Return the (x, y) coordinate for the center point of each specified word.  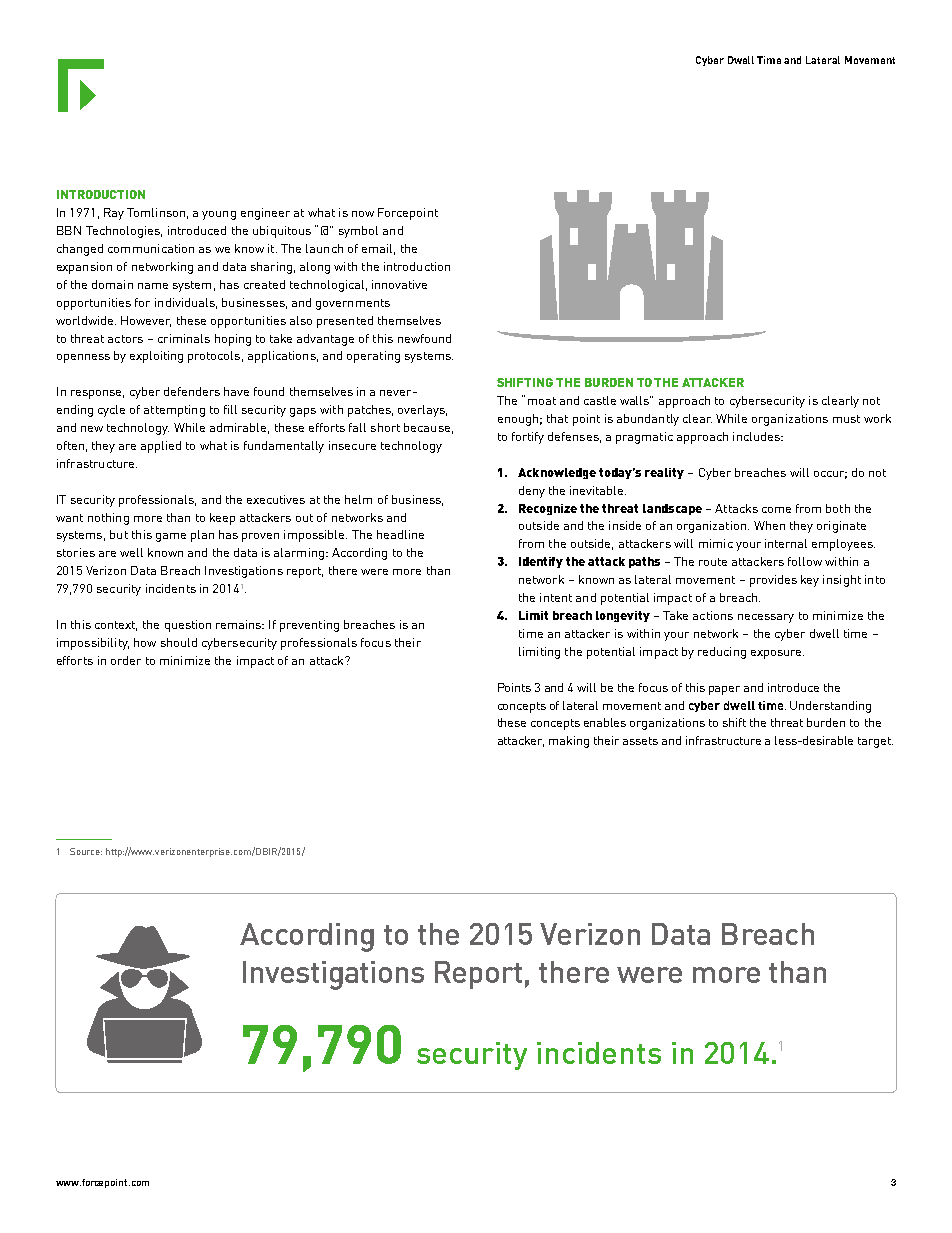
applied (161, 447)
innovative (399, 284)
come (776, 510)
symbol (358, 232)
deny (532, 492)
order (126, 660)
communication (151, 248)
